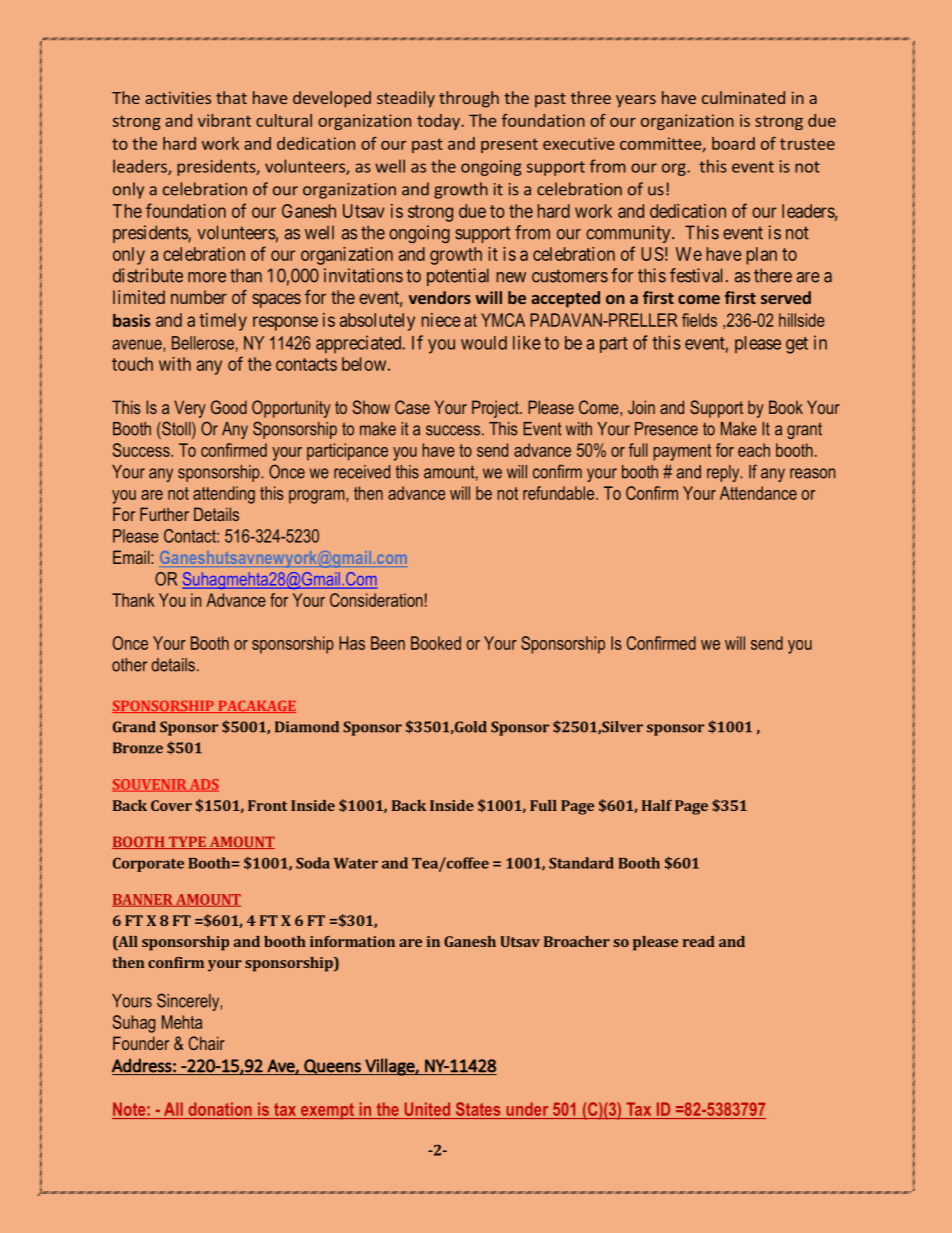 This page has width=952, height=1233. What do you see at coordinates (754, 450) in the page?
I see `each` at bounding box center [754, 450].
